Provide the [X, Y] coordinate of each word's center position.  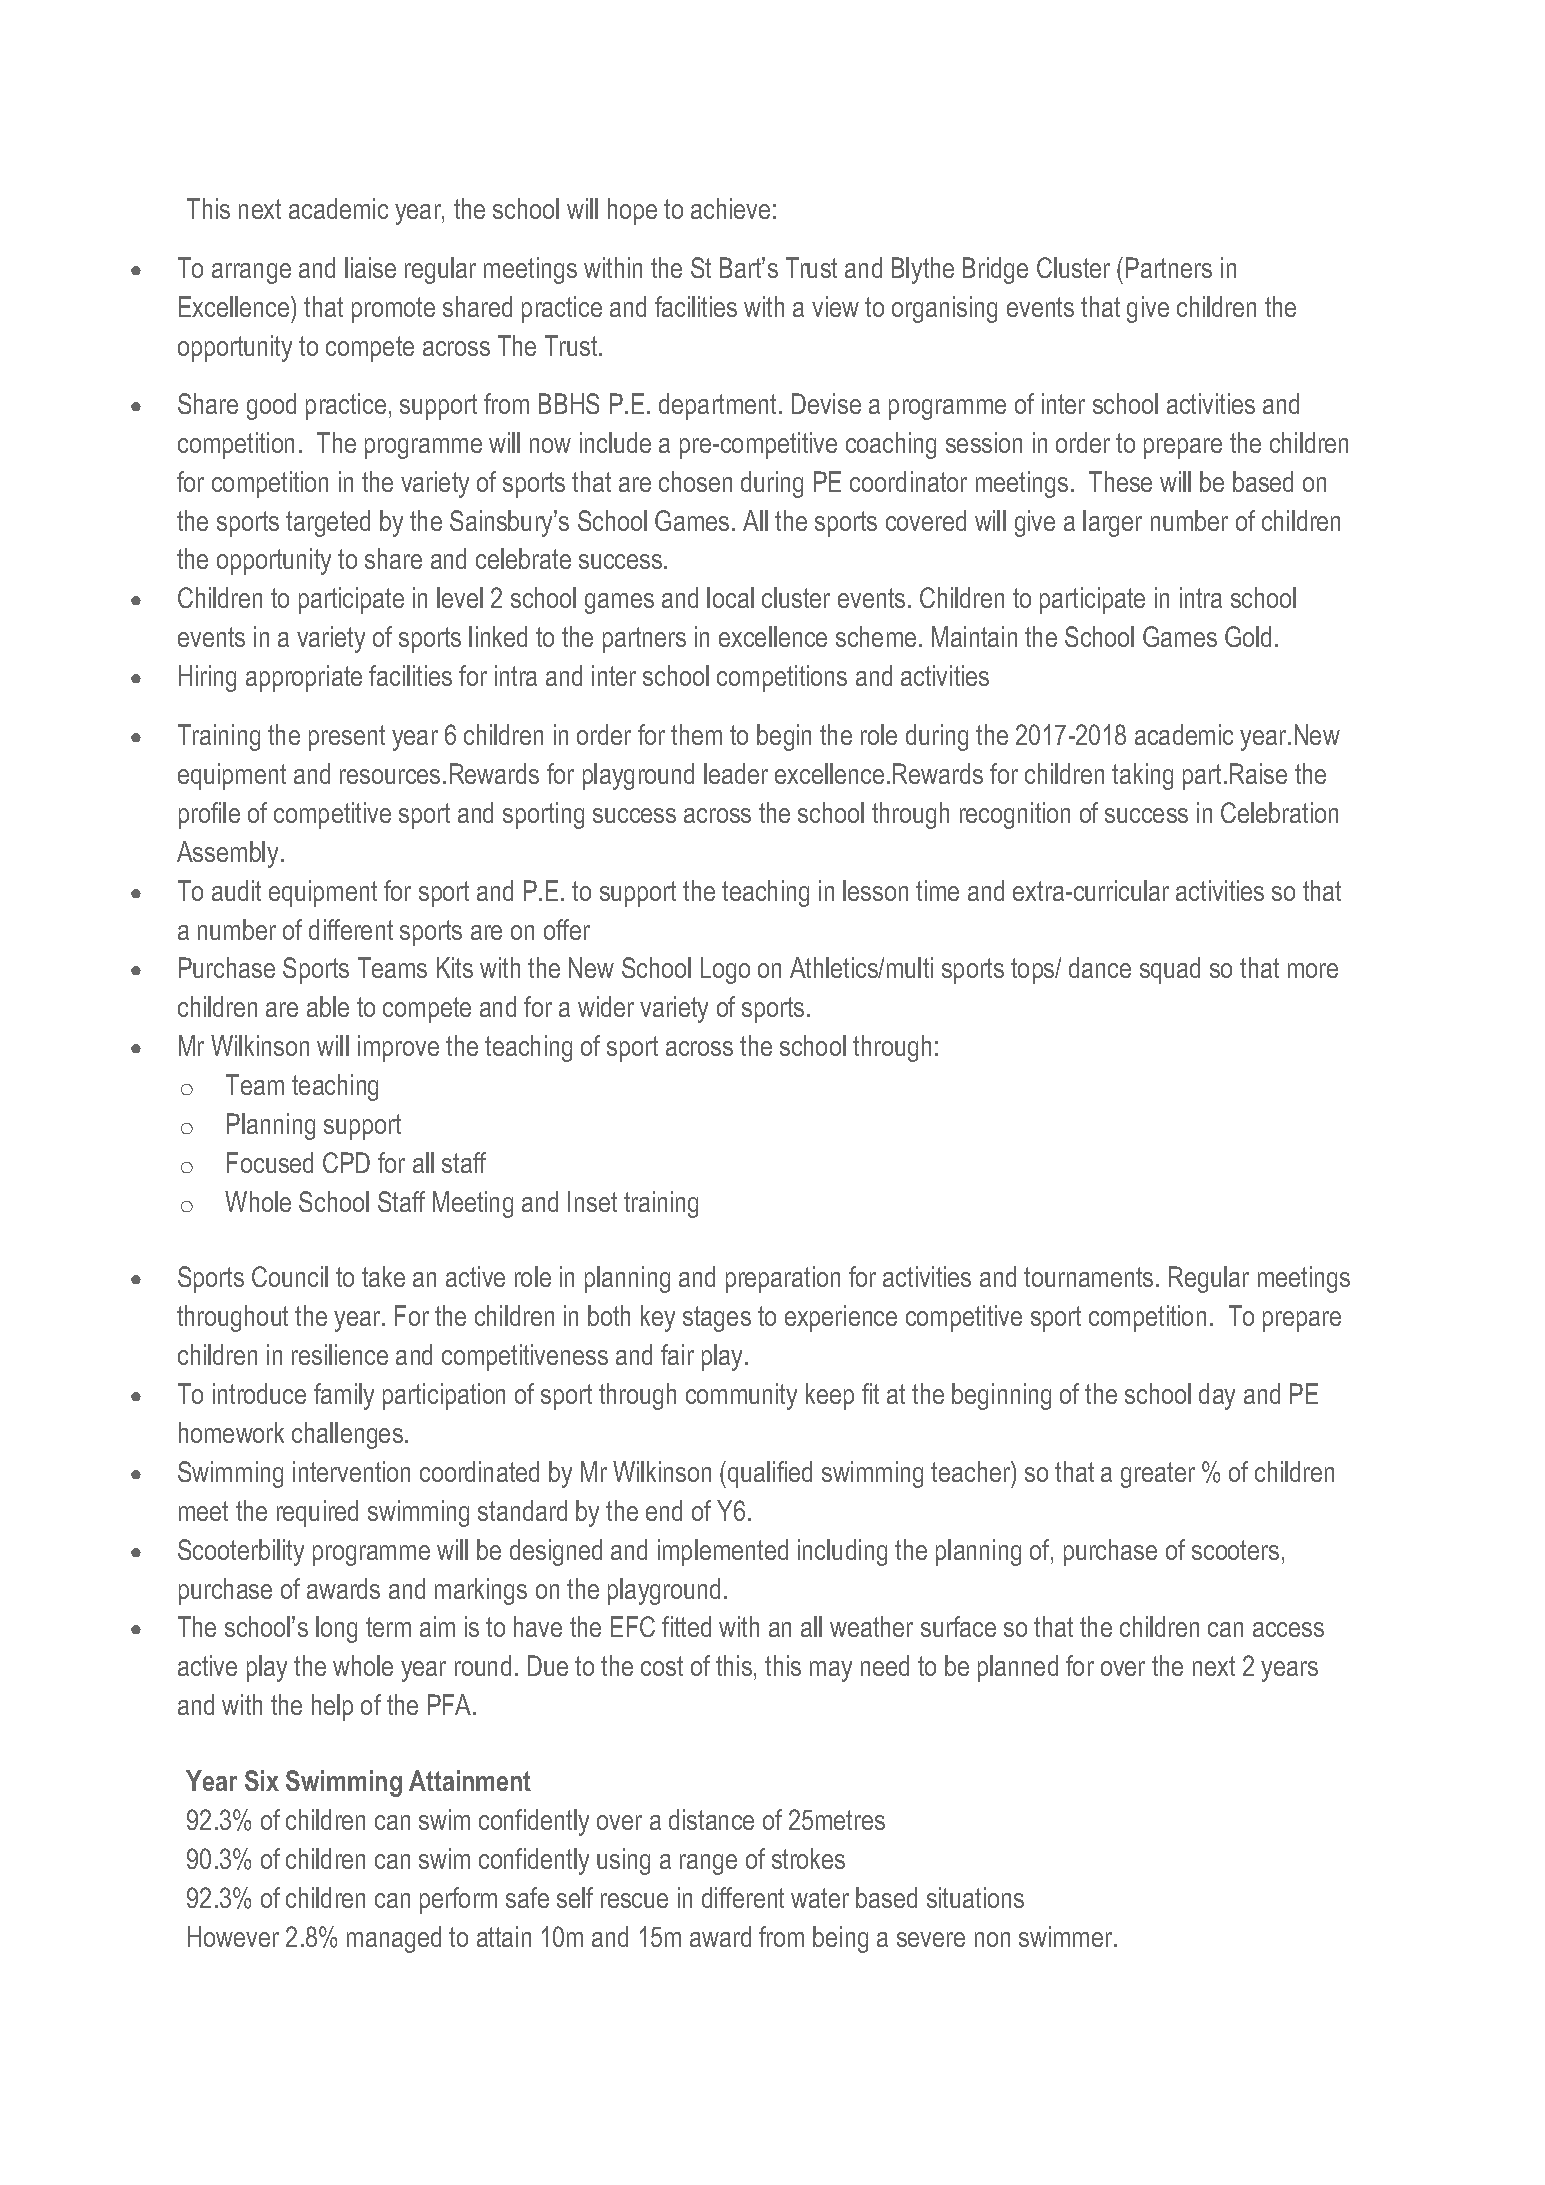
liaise [370, 267]
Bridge [995, 270]
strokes [808, 1858]
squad [1170, 970]
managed [394, 1939]
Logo [725, 970]
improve [398, 1048]
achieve [730, 208]
